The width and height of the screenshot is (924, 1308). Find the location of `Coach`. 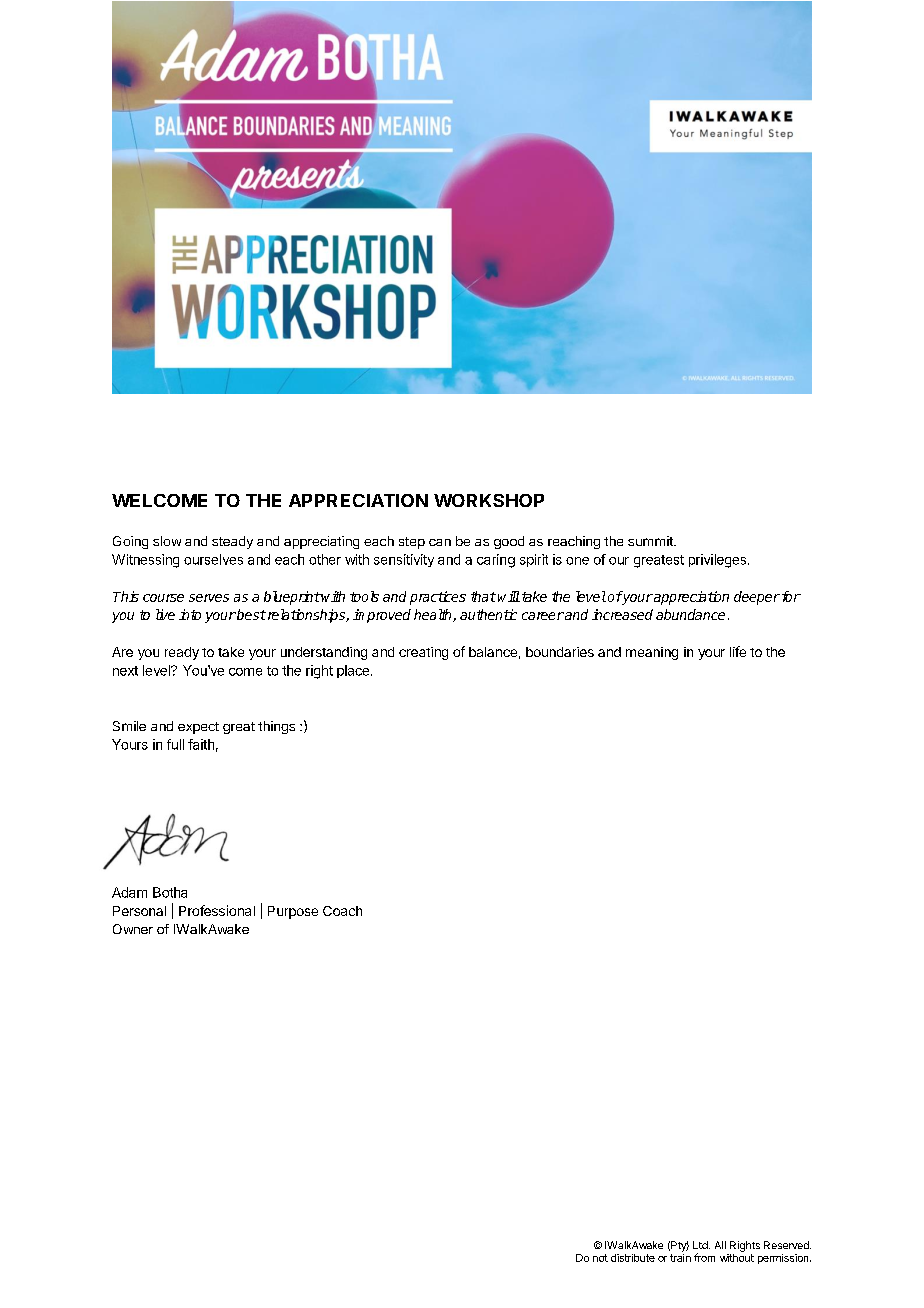

Coach is located at coordinates (342, 911).
